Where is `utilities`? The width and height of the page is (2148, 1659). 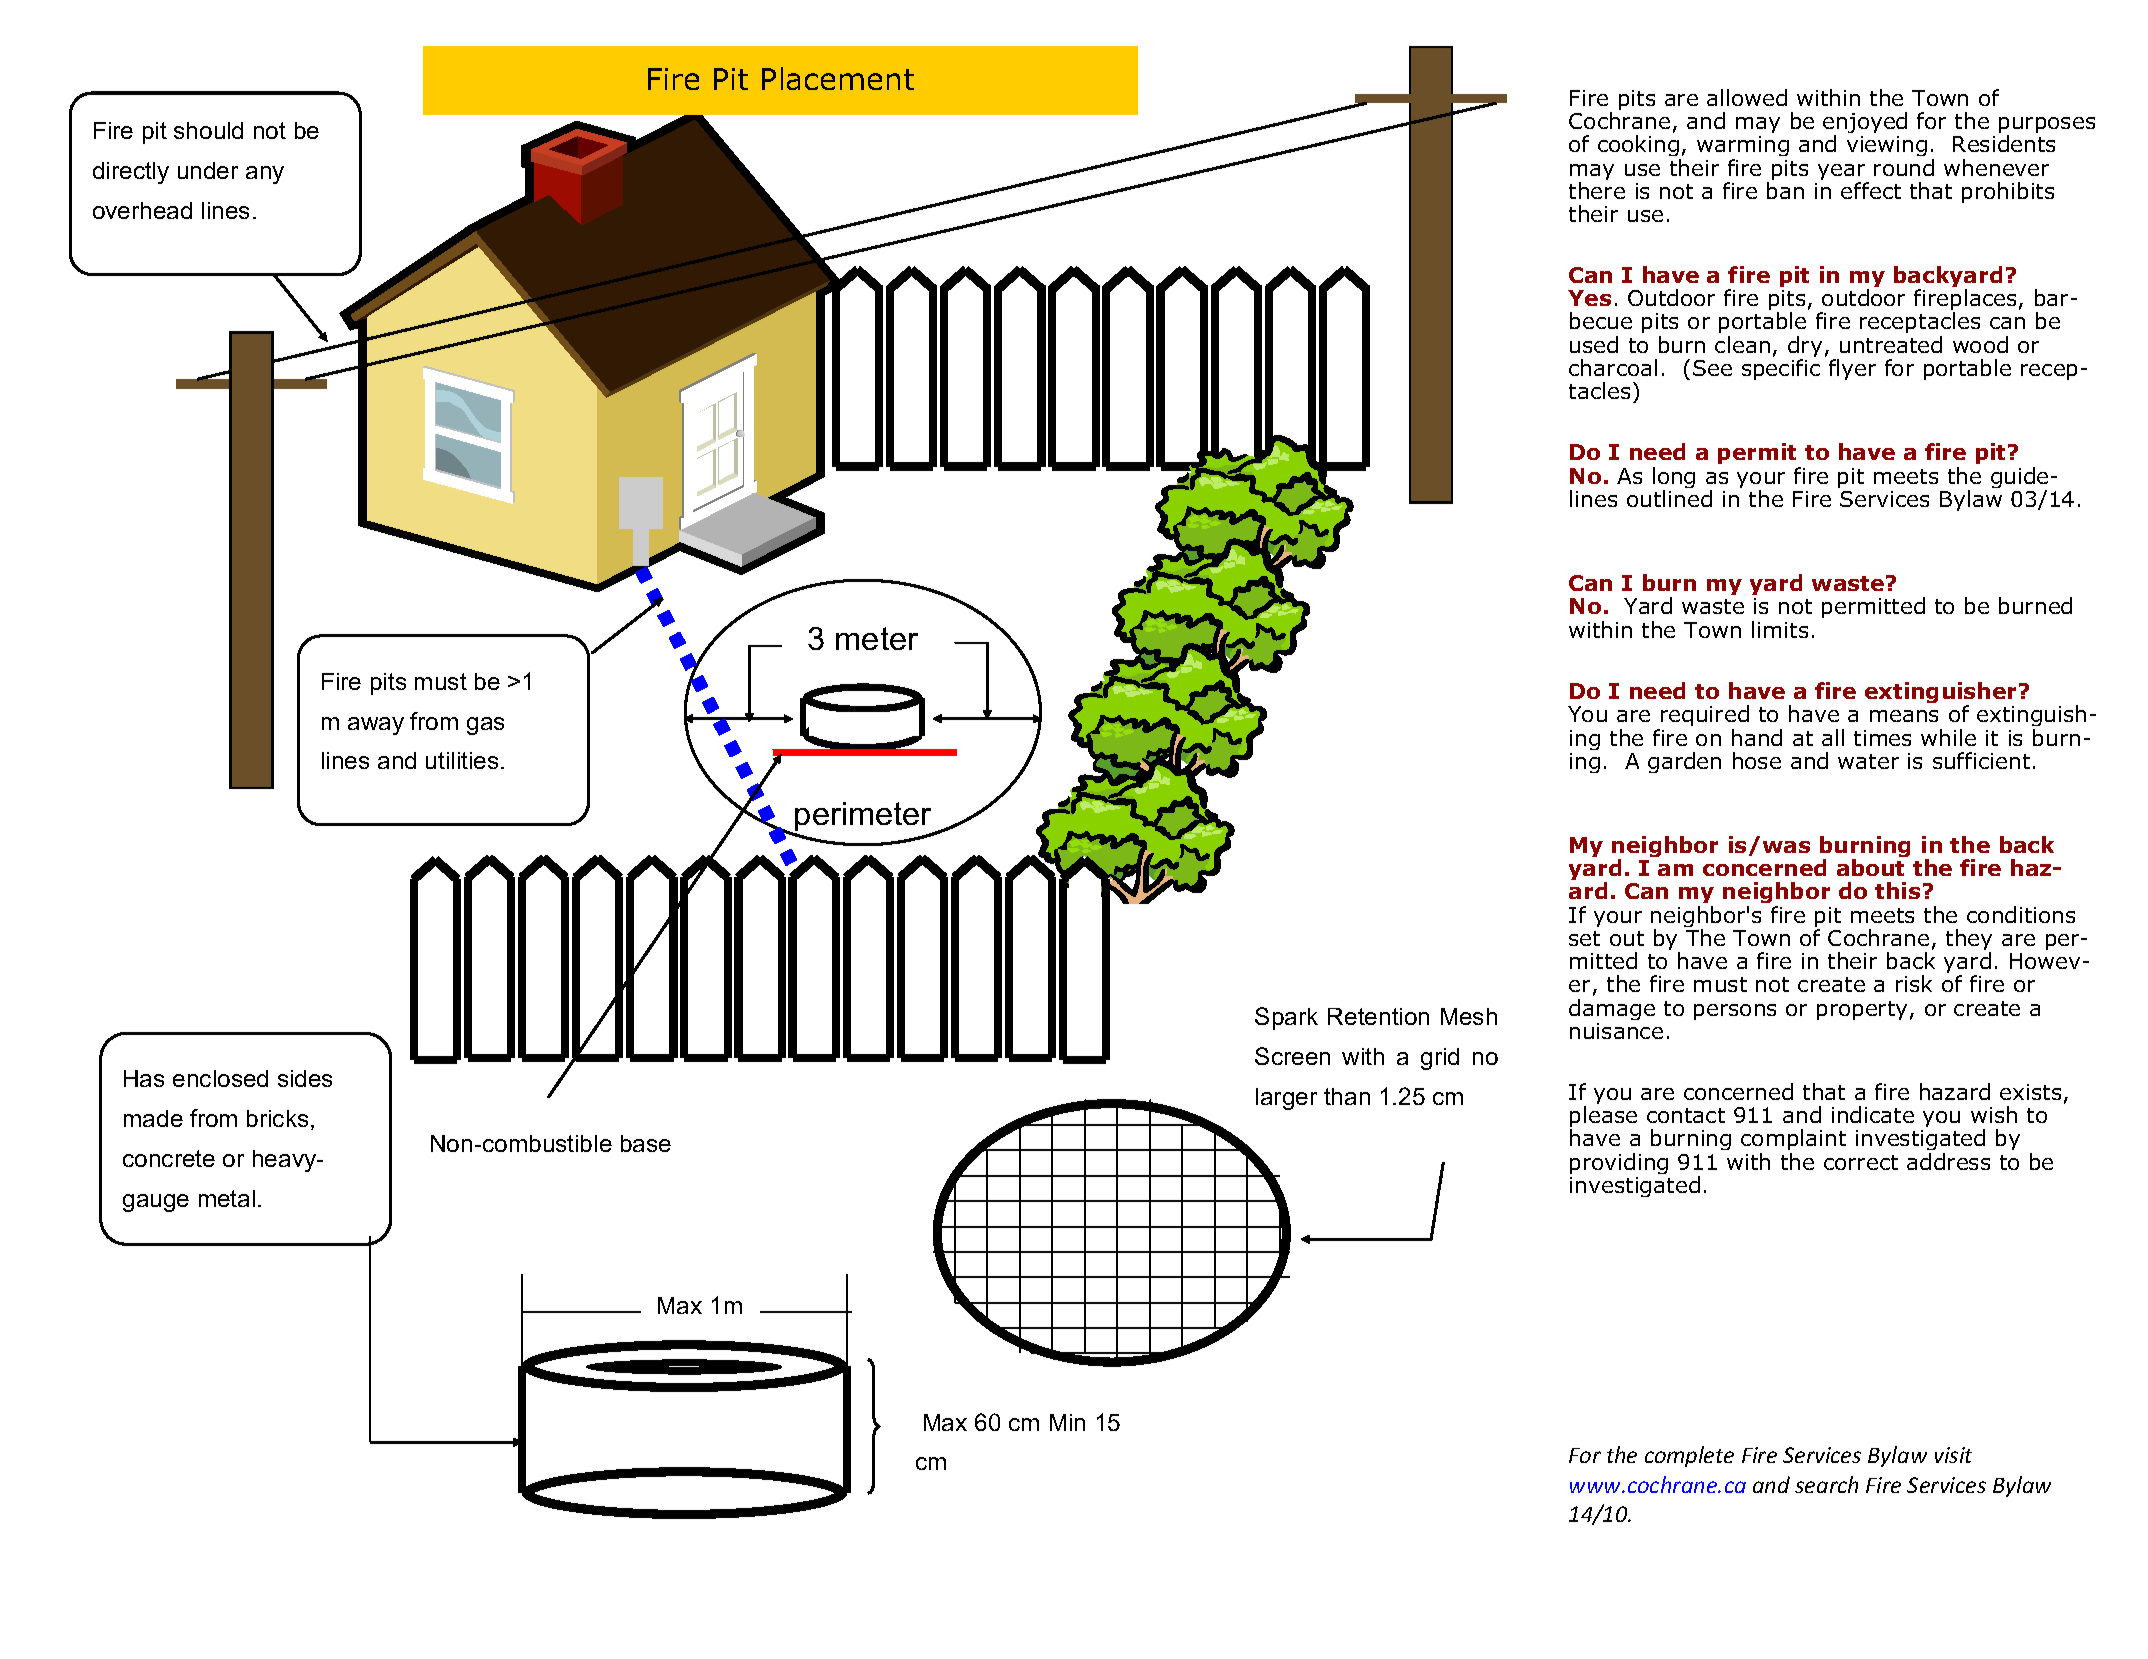 utilities is located at coordinates (462, 760).
